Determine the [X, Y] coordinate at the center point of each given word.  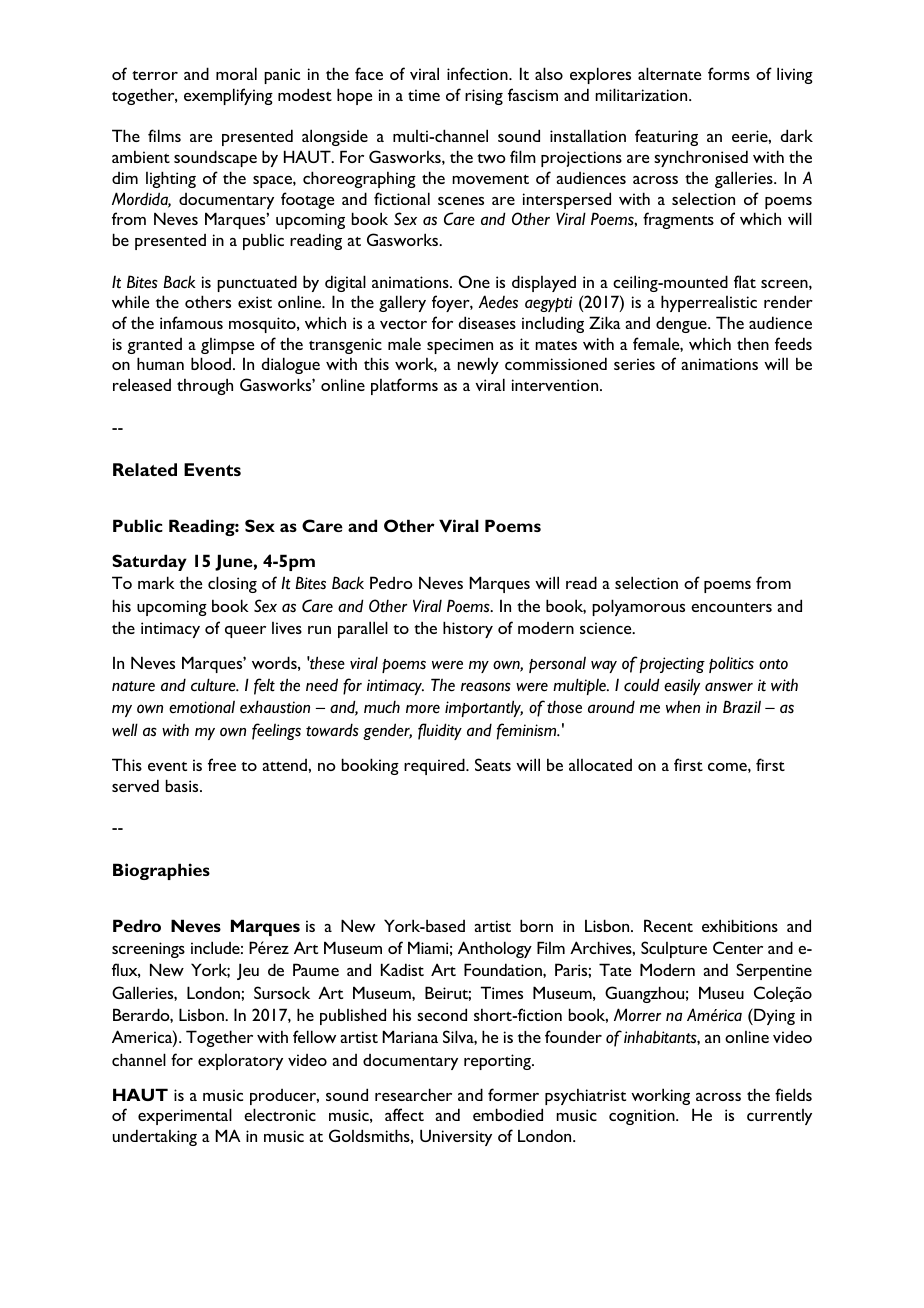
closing [232, 584]
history [468, 629]
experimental [185, 1116]
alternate [669, 73]
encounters [731, 607]
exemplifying [228, 96]
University [456, 1137]
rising [484, 97]
